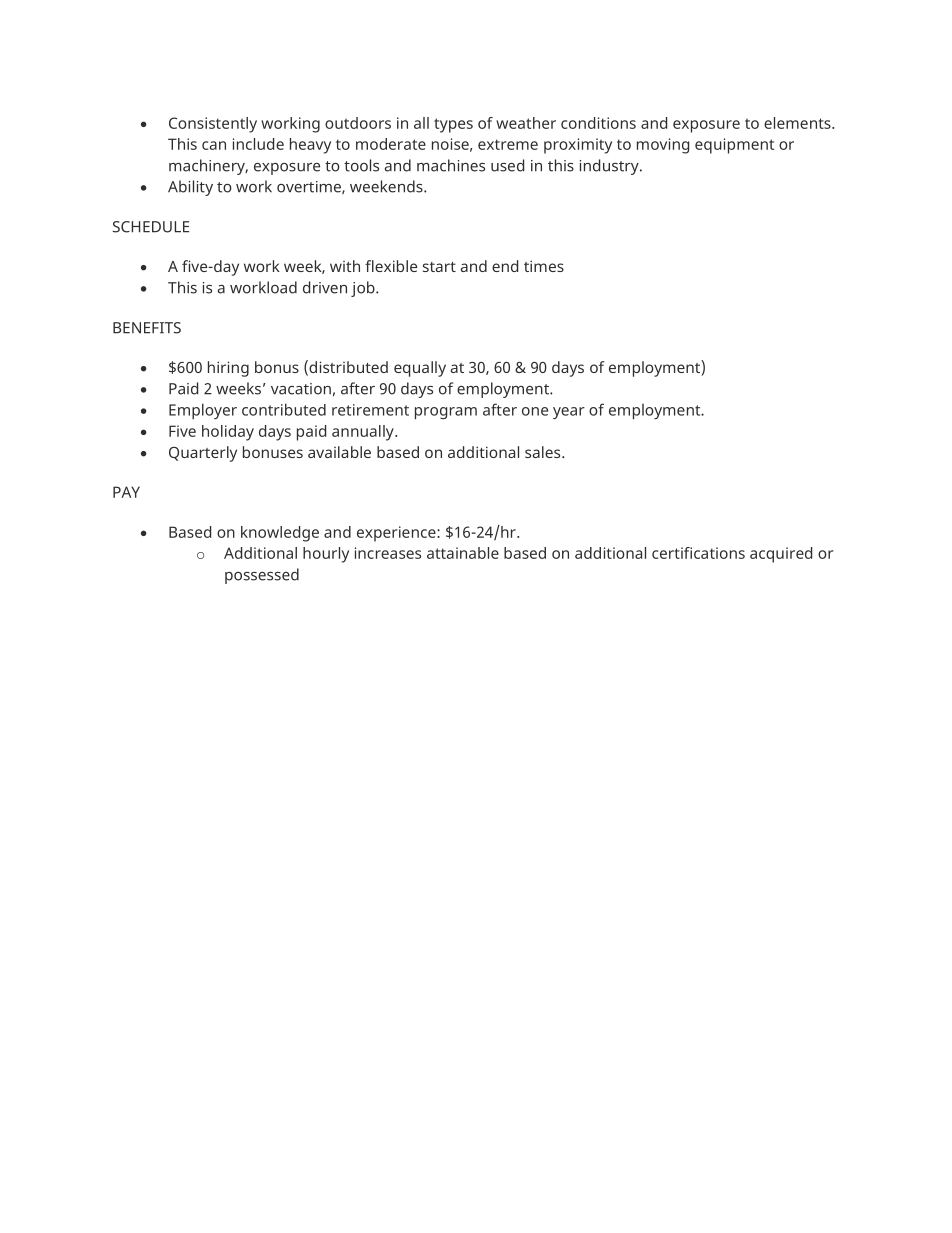 This image has width=952, height=1233. Describe the element at coordinates (262, 576) in the image. I see `possessed` at that location.
